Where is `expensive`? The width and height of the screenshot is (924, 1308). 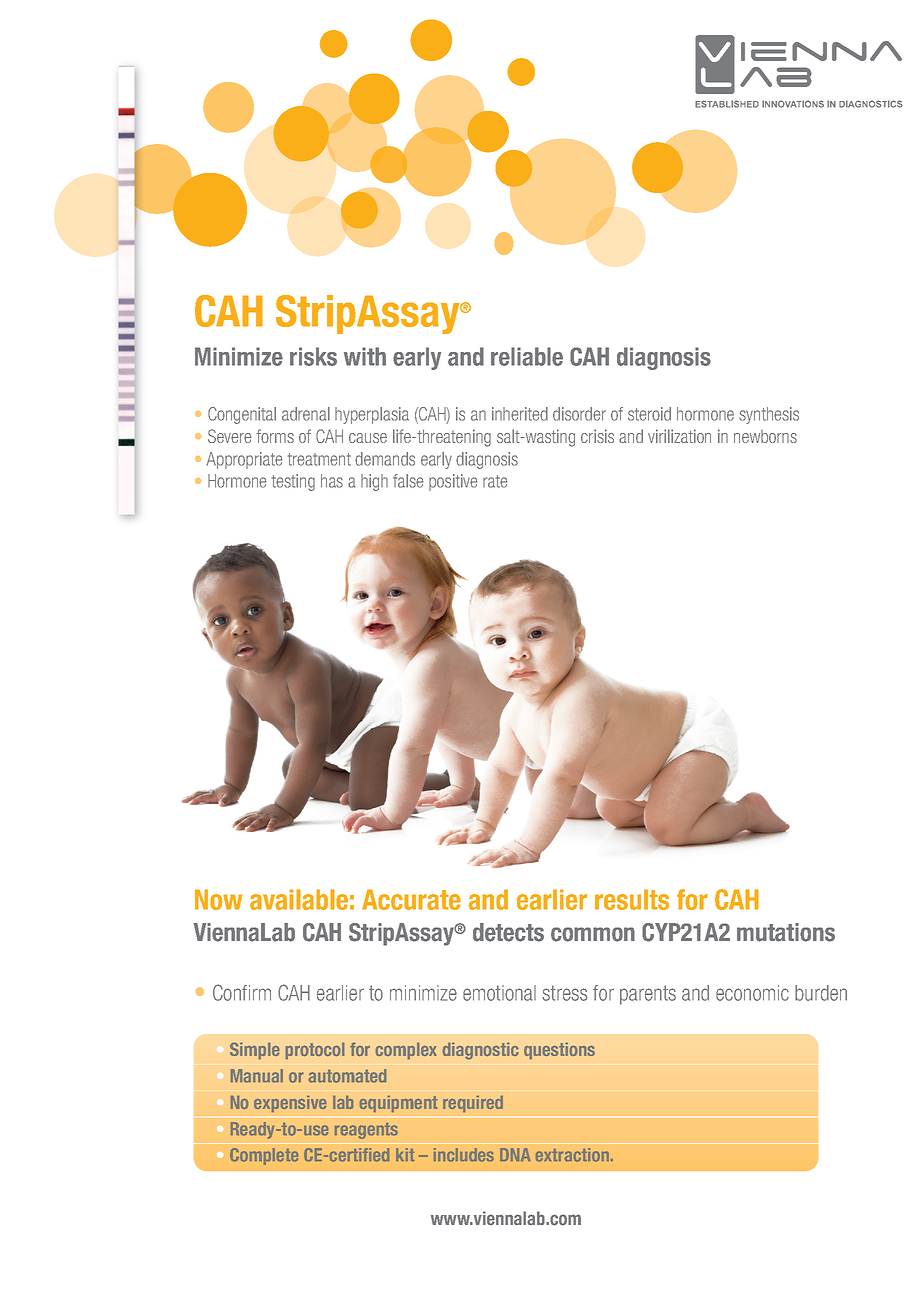
expensive is located at coordinates (290, 1104).
